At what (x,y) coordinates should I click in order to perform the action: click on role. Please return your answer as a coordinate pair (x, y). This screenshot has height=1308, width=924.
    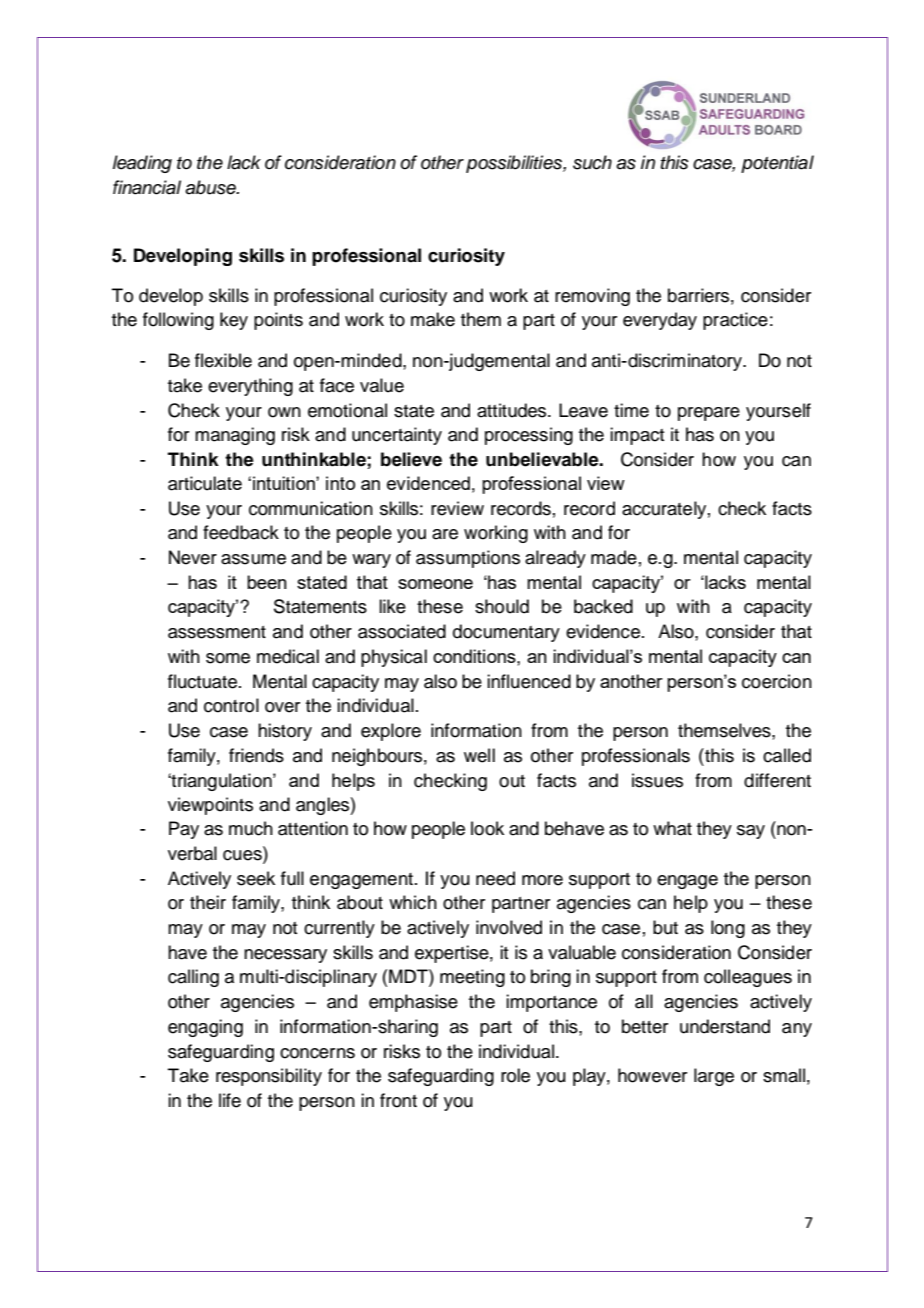
    Looking at the image, I should click on (515, 1075).
